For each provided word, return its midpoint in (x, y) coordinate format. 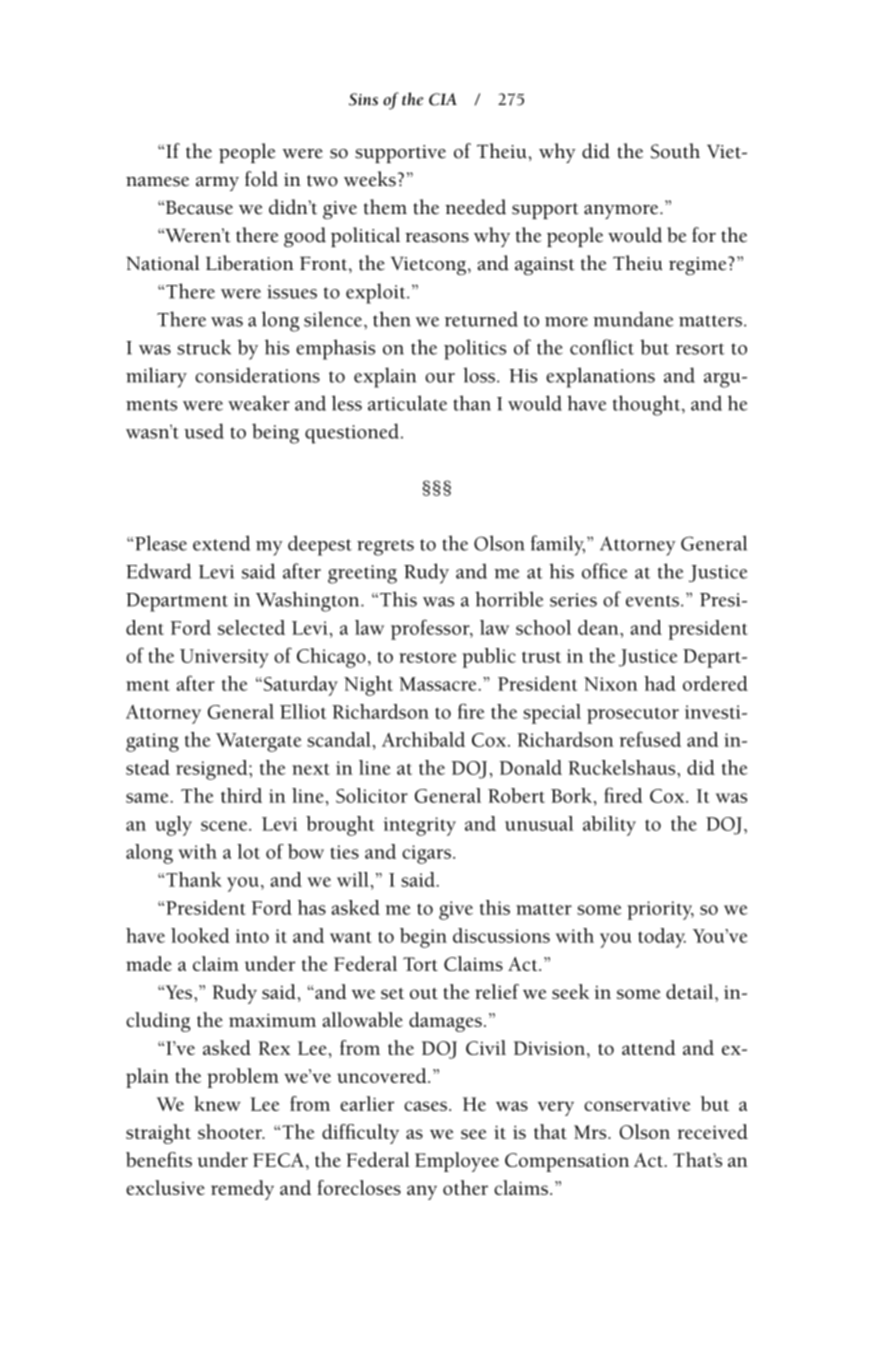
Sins (363, 99)
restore (427, 657)
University (224, 658)
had (660, 683)
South (675, 151)
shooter (231, 1131)
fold (261, 179)
